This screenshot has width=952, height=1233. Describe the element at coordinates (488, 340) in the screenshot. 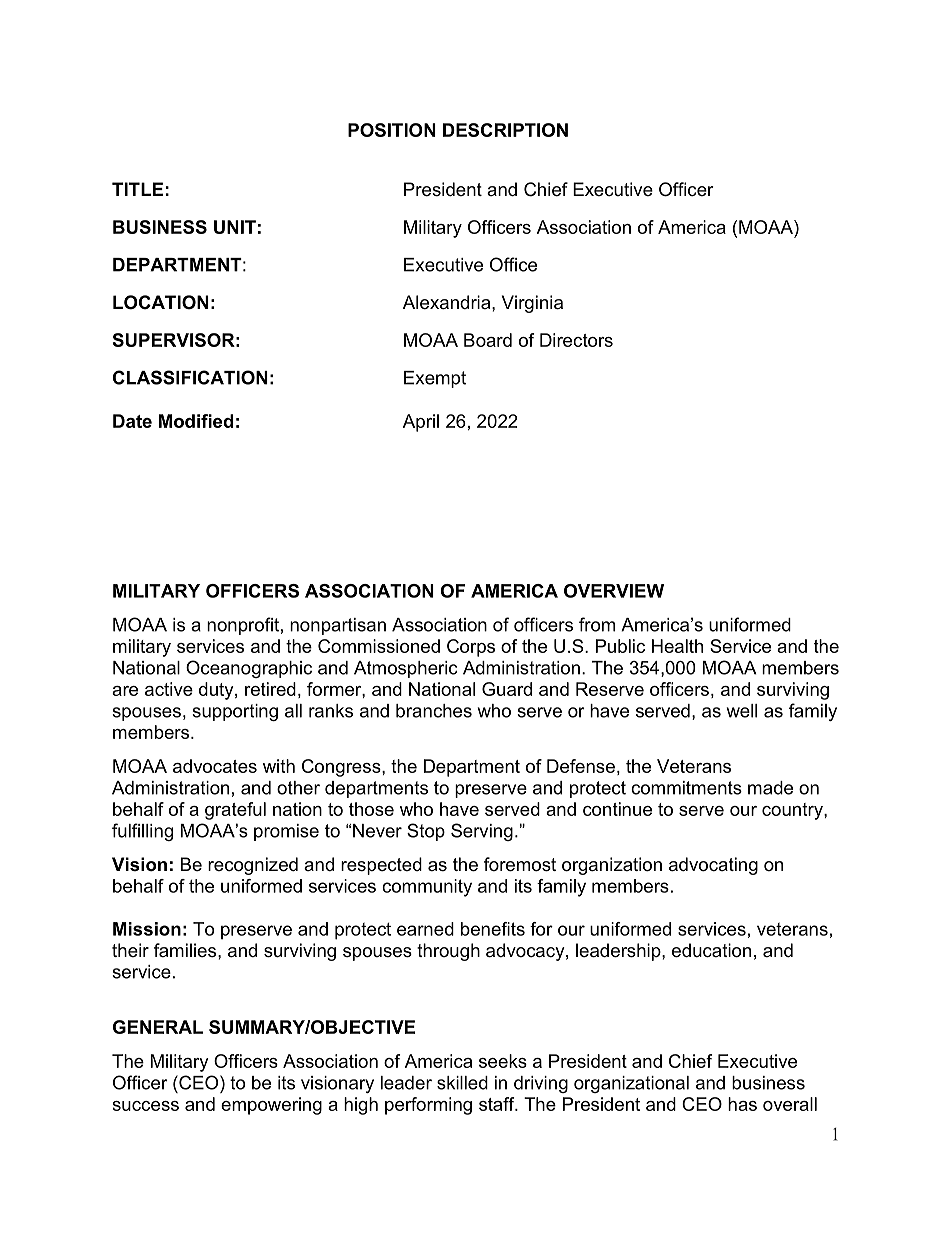

I see `Board` at that location.
